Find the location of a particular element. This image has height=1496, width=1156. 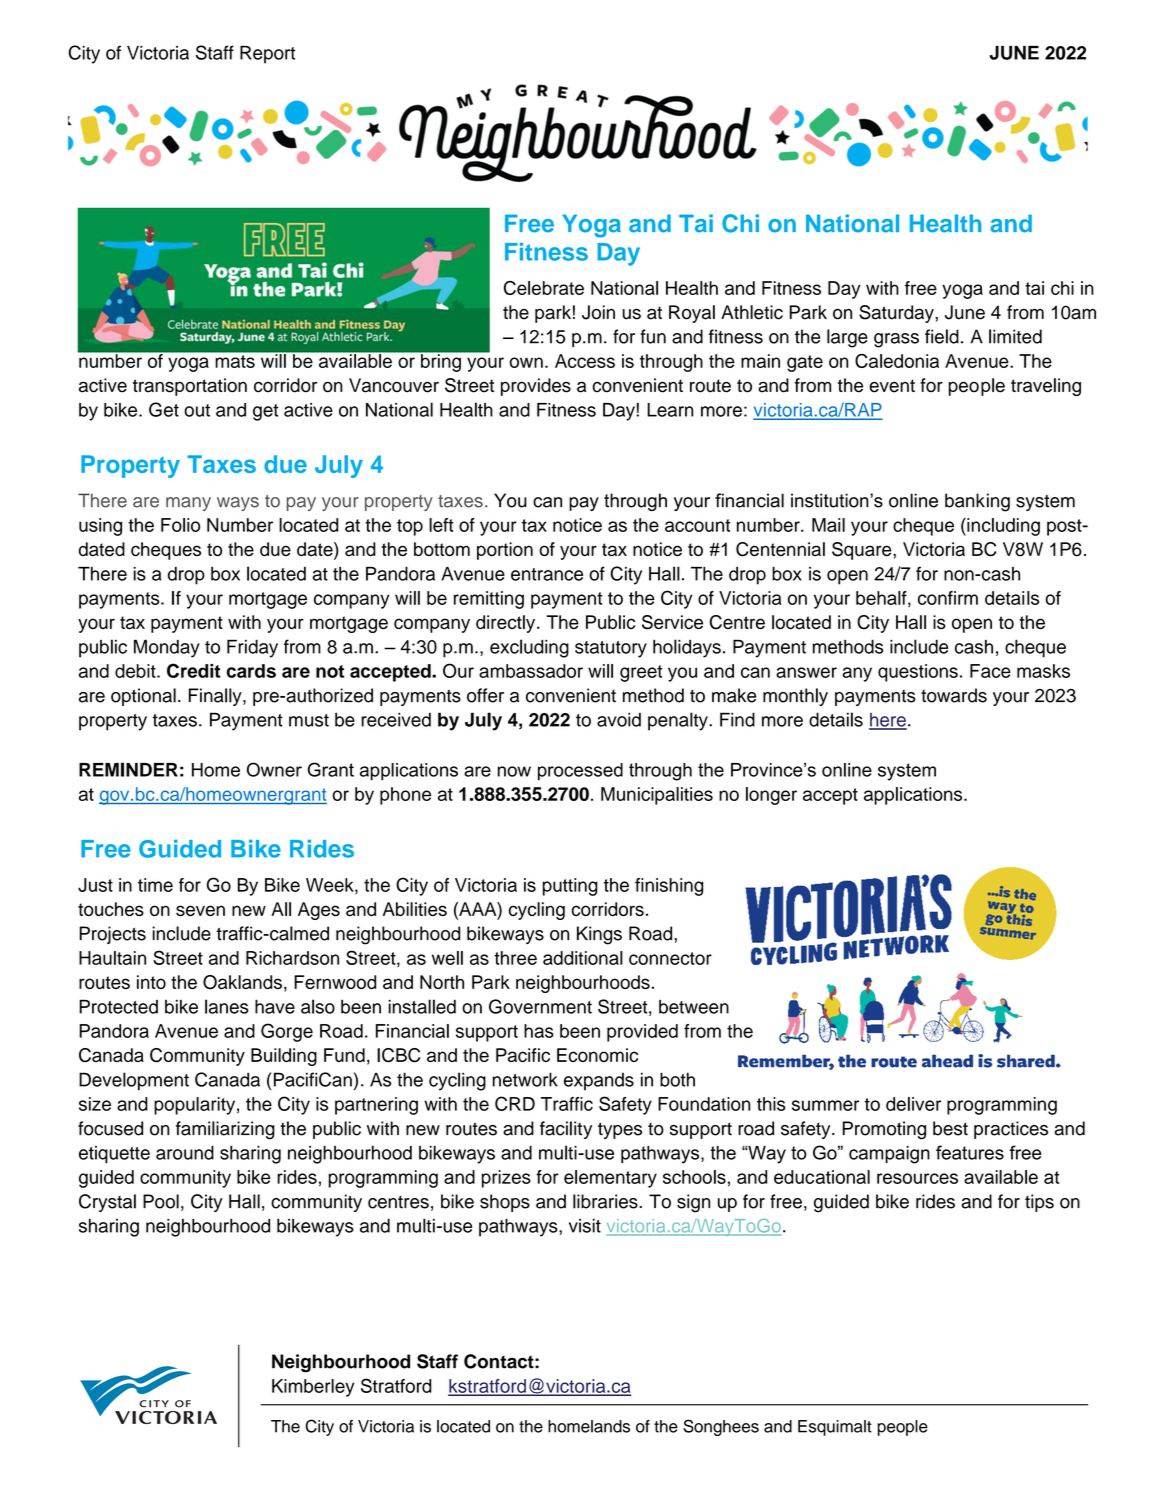

Celebrate is located at coordinates (544, 288).
